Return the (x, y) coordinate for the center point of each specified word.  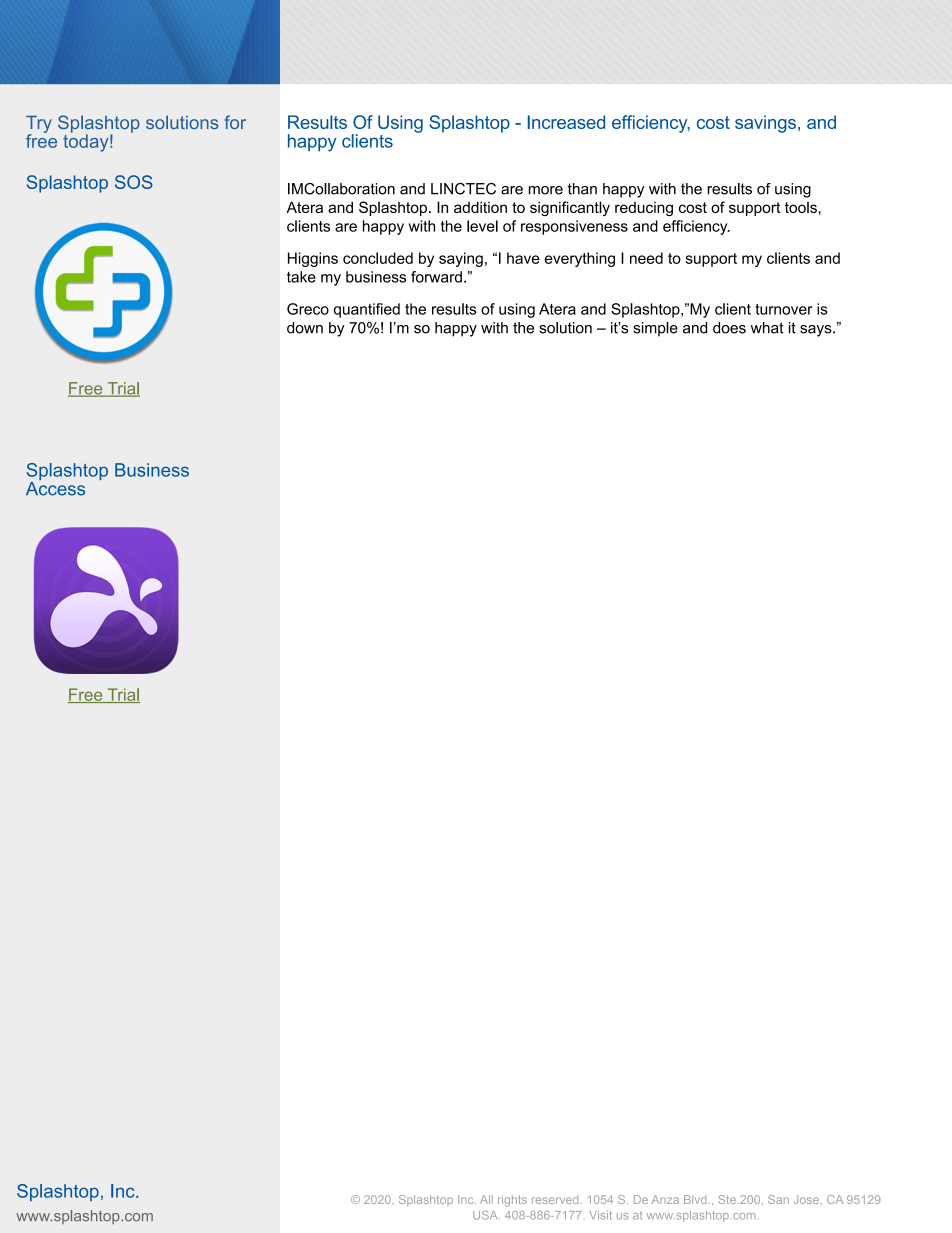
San (778, 1199)
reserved (555, 1199)
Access (55, 487)
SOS (134, 182)
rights (512, 1201)
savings (765, 124)
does (729, 328)
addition (480, 207)
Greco (308, 309)
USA (486, 1215)
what (767, 328)
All (486, 1199)
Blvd (695, 1199)
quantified (367, 310)
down (305, 328)
